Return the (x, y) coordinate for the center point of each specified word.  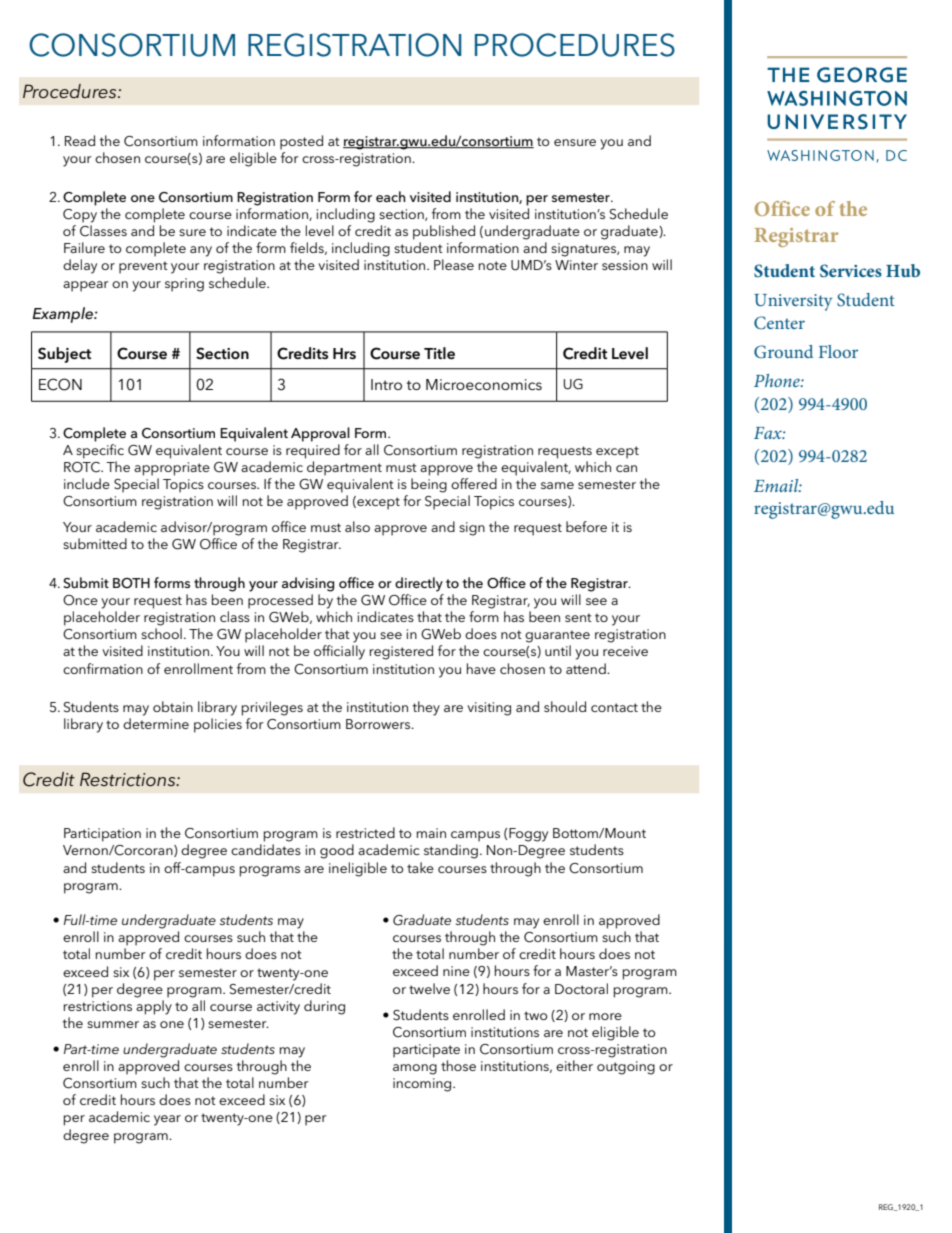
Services (851, 271)
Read (80, 140)
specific (100, 451)
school (161, 633)
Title (439, 353)
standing (451, 851)
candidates (266, 849)
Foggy (528, 835)
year (167, 1120)
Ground (783, 352)
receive (625, 651)
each (391, 196)
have (481, 668)
